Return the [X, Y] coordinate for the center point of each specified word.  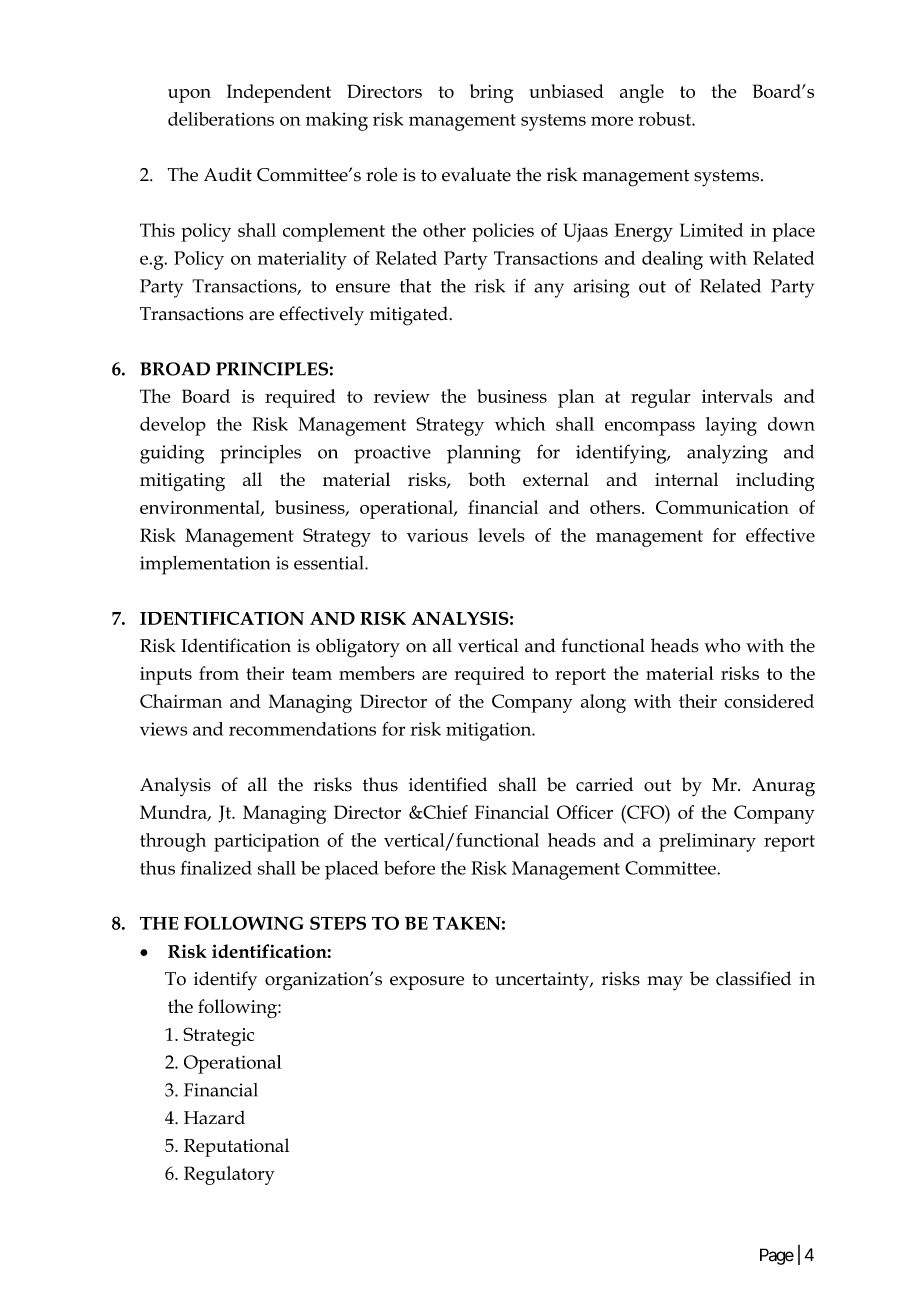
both [487, 479]
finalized [216, 868]
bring [491, 93]
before [409, 867]
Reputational [236, 1147]
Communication [722, 507]
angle [642, 93]
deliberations [221, 119]
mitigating [182, 482]
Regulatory [229, 1175]
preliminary [707, 842]
